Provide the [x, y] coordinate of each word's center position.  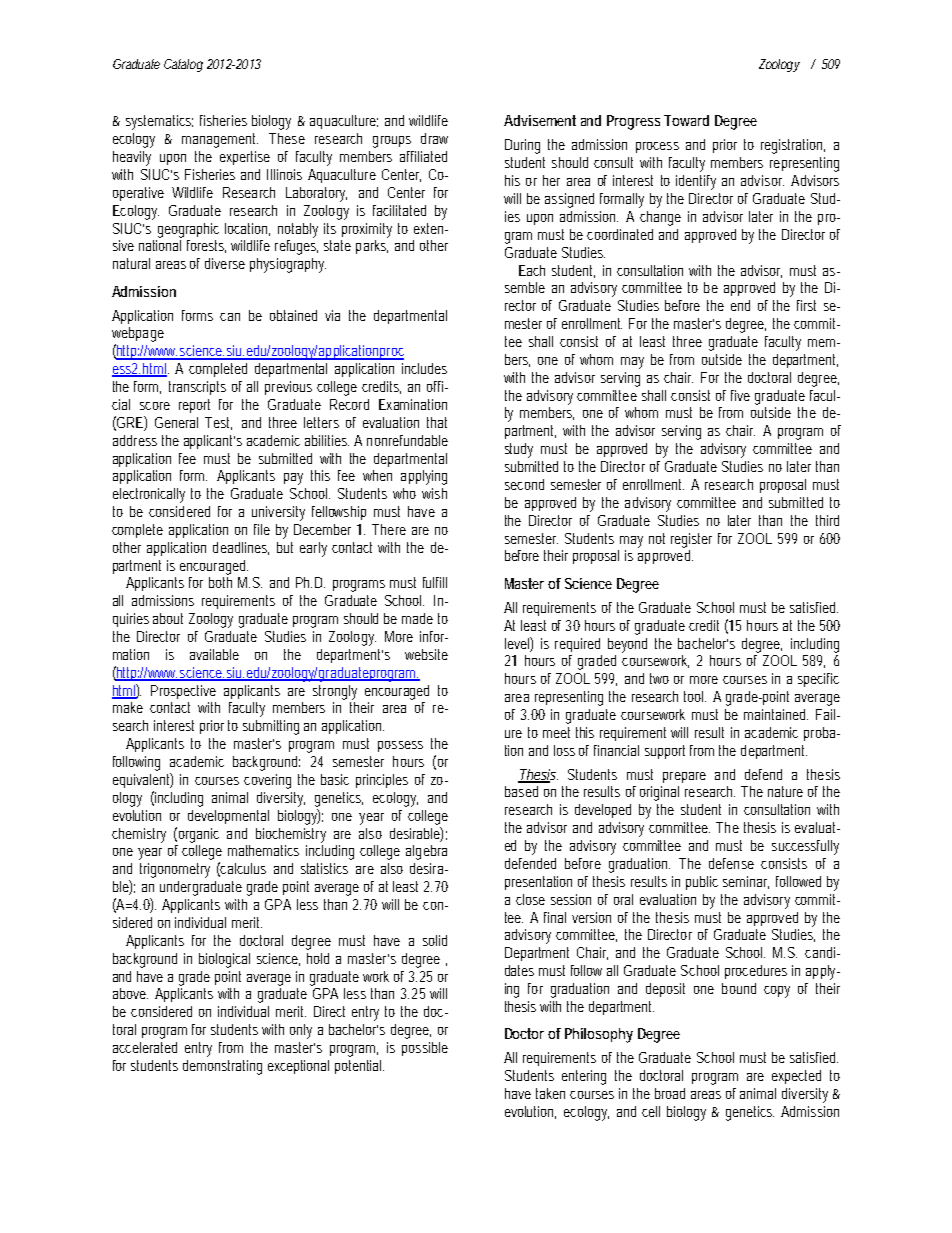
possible [425, 1049]
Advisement [540, 120]
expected [796, 1077]
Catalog [183, 65]
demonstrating [222, 1067]
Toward [686, 120]
